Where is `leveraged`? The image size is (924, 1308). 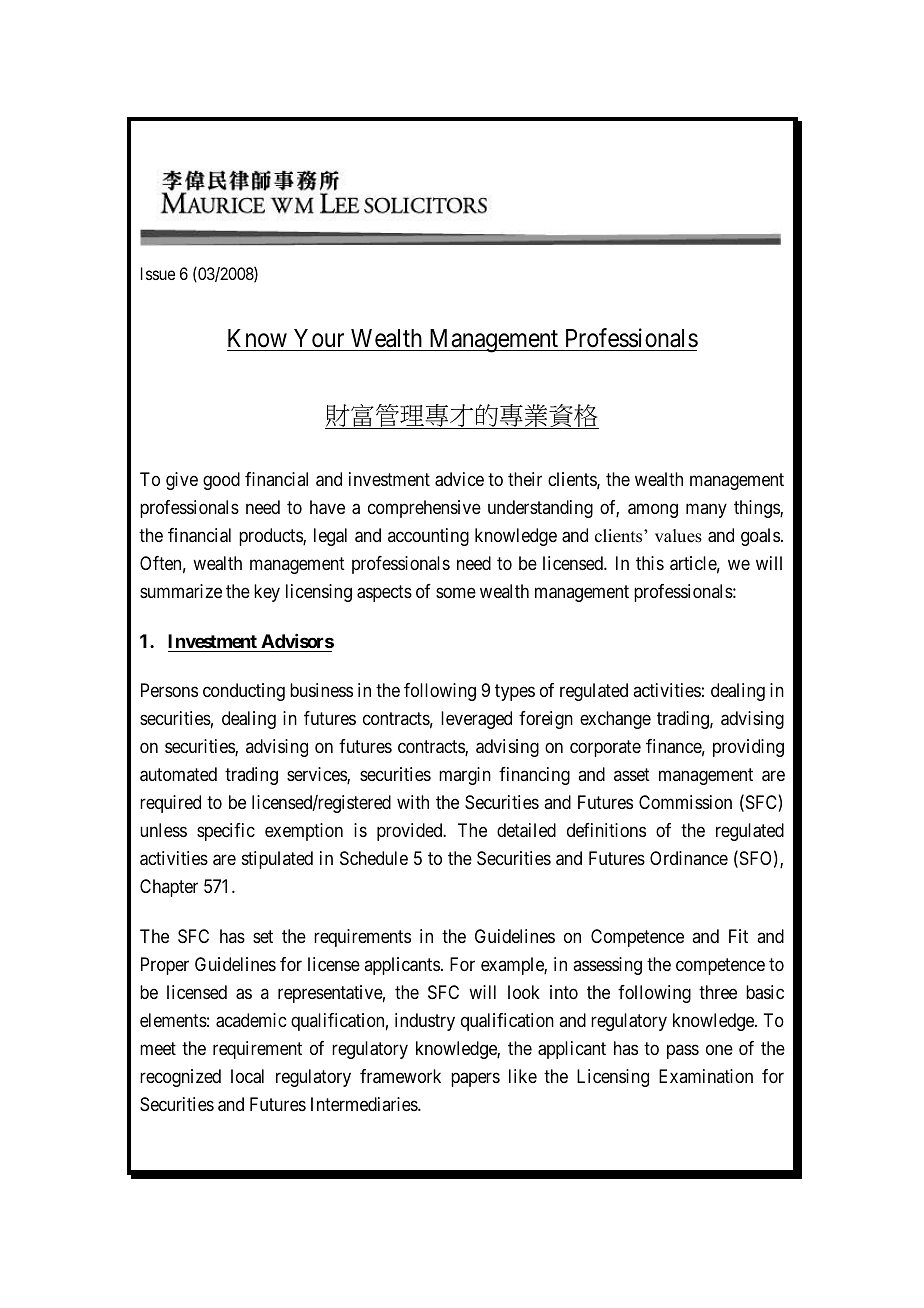
leveraged is located at coordinates (476, 720).
